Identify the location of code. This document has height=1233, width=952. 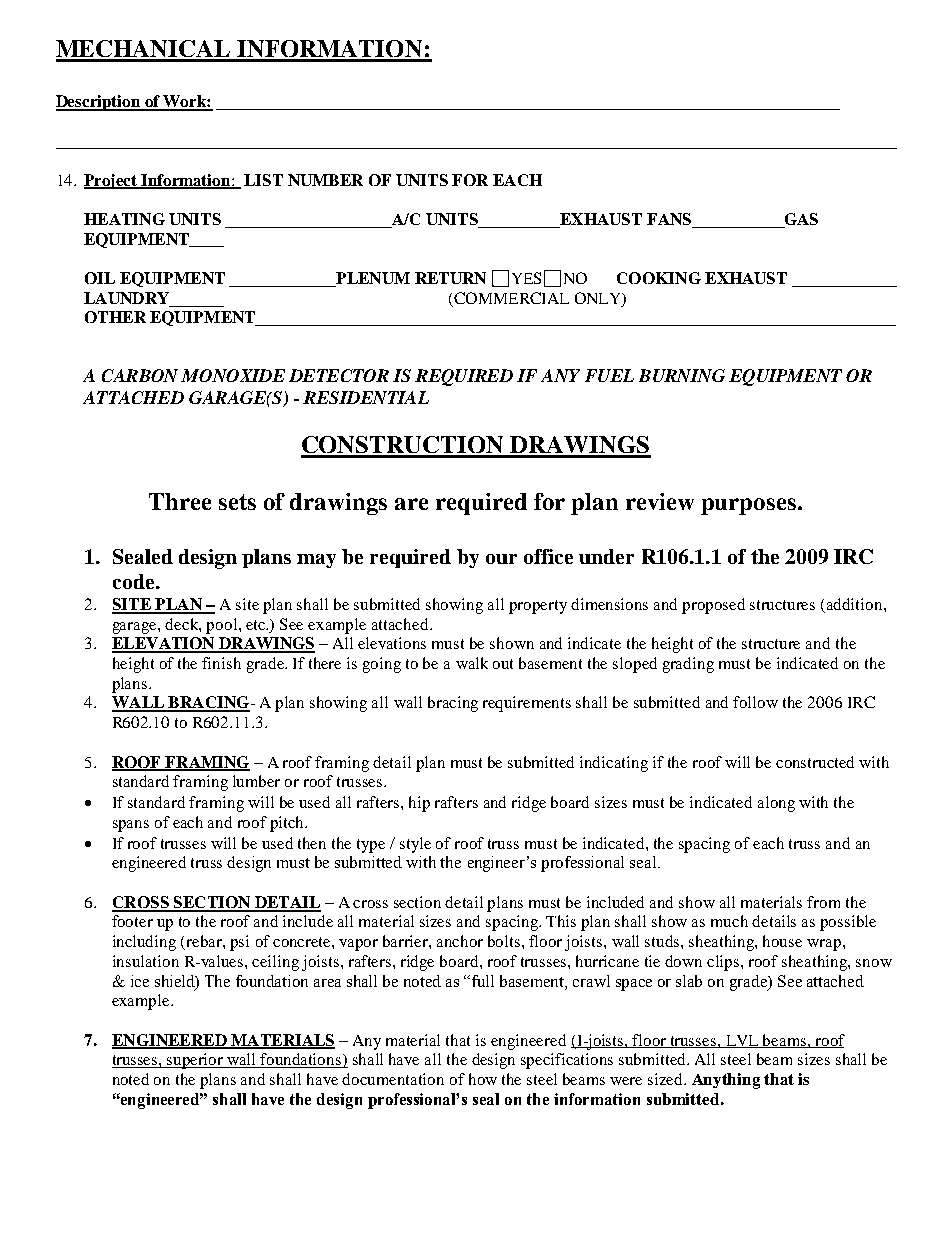
(135, 581).
